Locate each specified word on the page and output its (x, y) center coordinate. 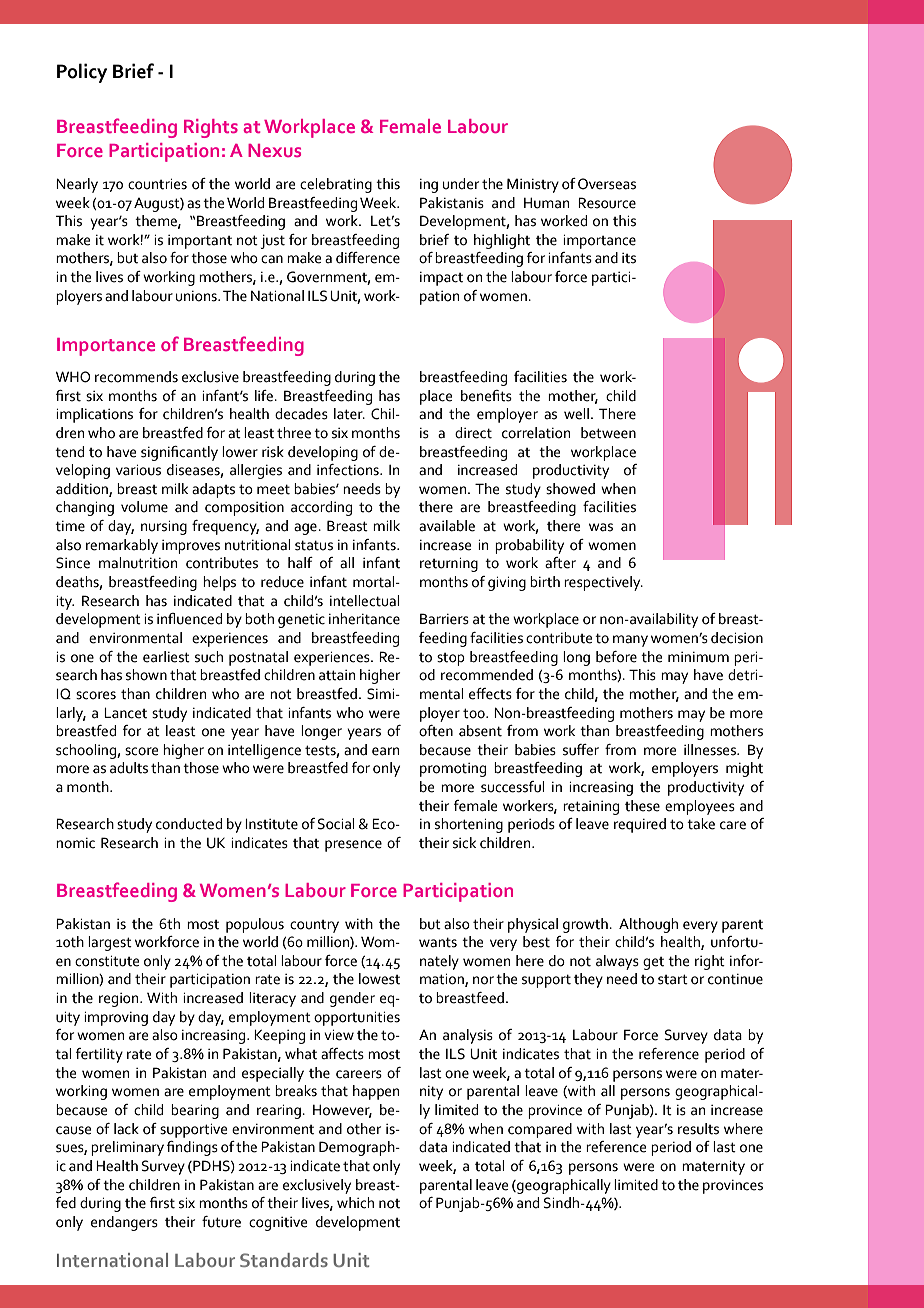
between (608, 433)
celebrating (336, 185)
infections (349, 470)
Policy (82, 73)
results (698, 1129)
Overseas (607, 184)
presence (353, 846)
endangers (124, 1223)
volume (144, 507)
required (640, 825)
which (355, 1203)
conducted (189, 824)
